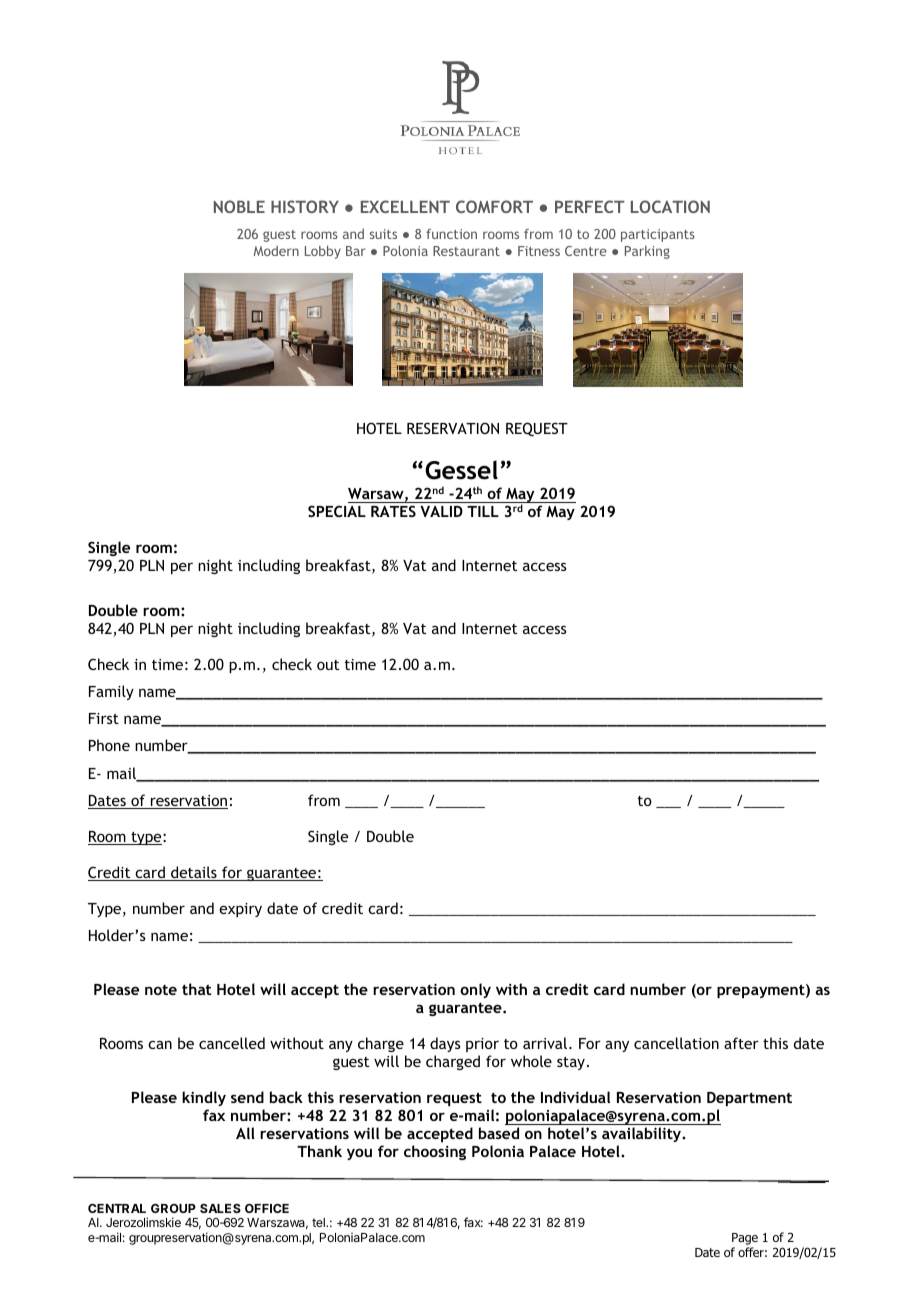 Image resolution: width=924 pixels, height=1308 pixels. I want to click on SALES, so click(220, 1208).
